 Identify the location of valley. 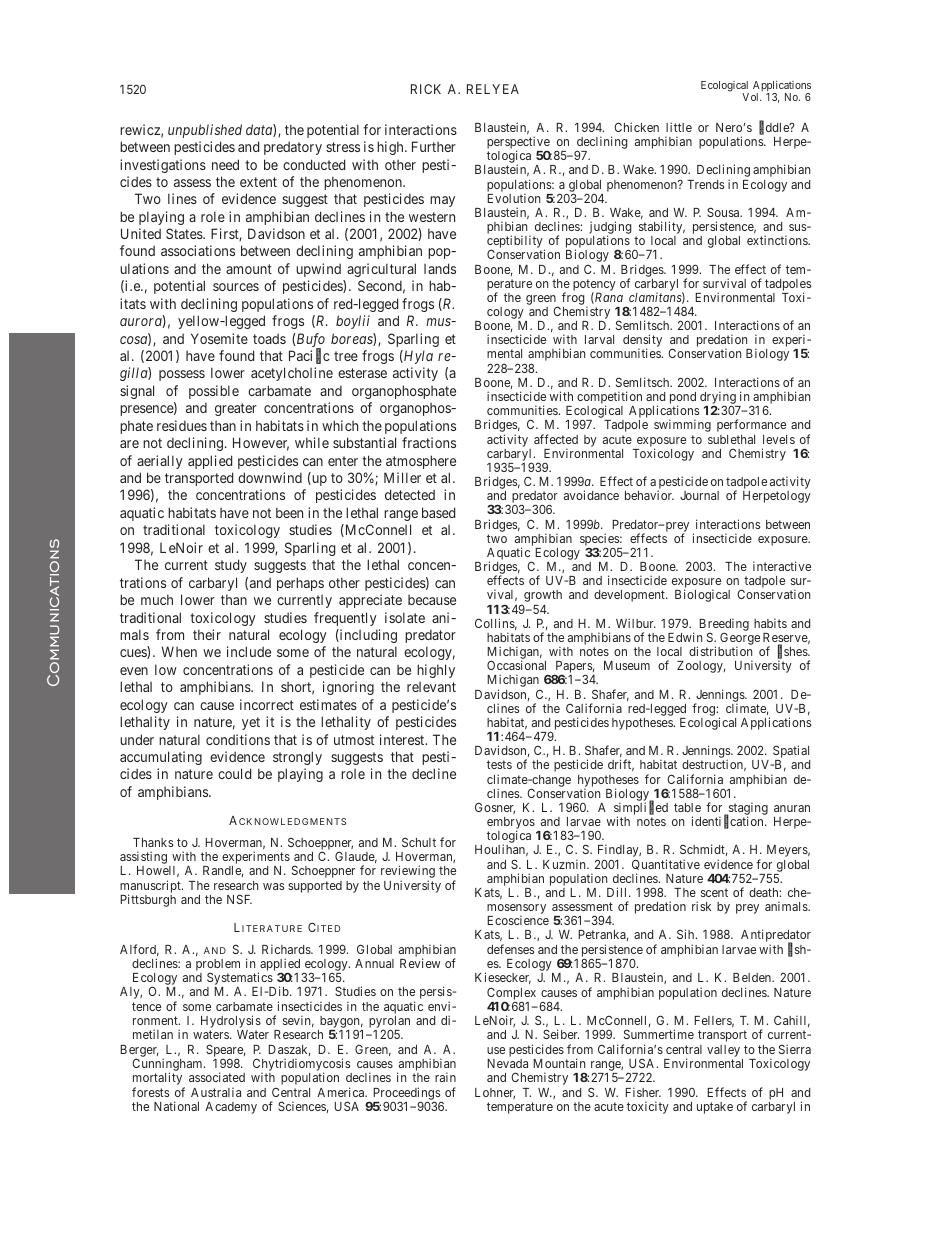
(723, 1051).
